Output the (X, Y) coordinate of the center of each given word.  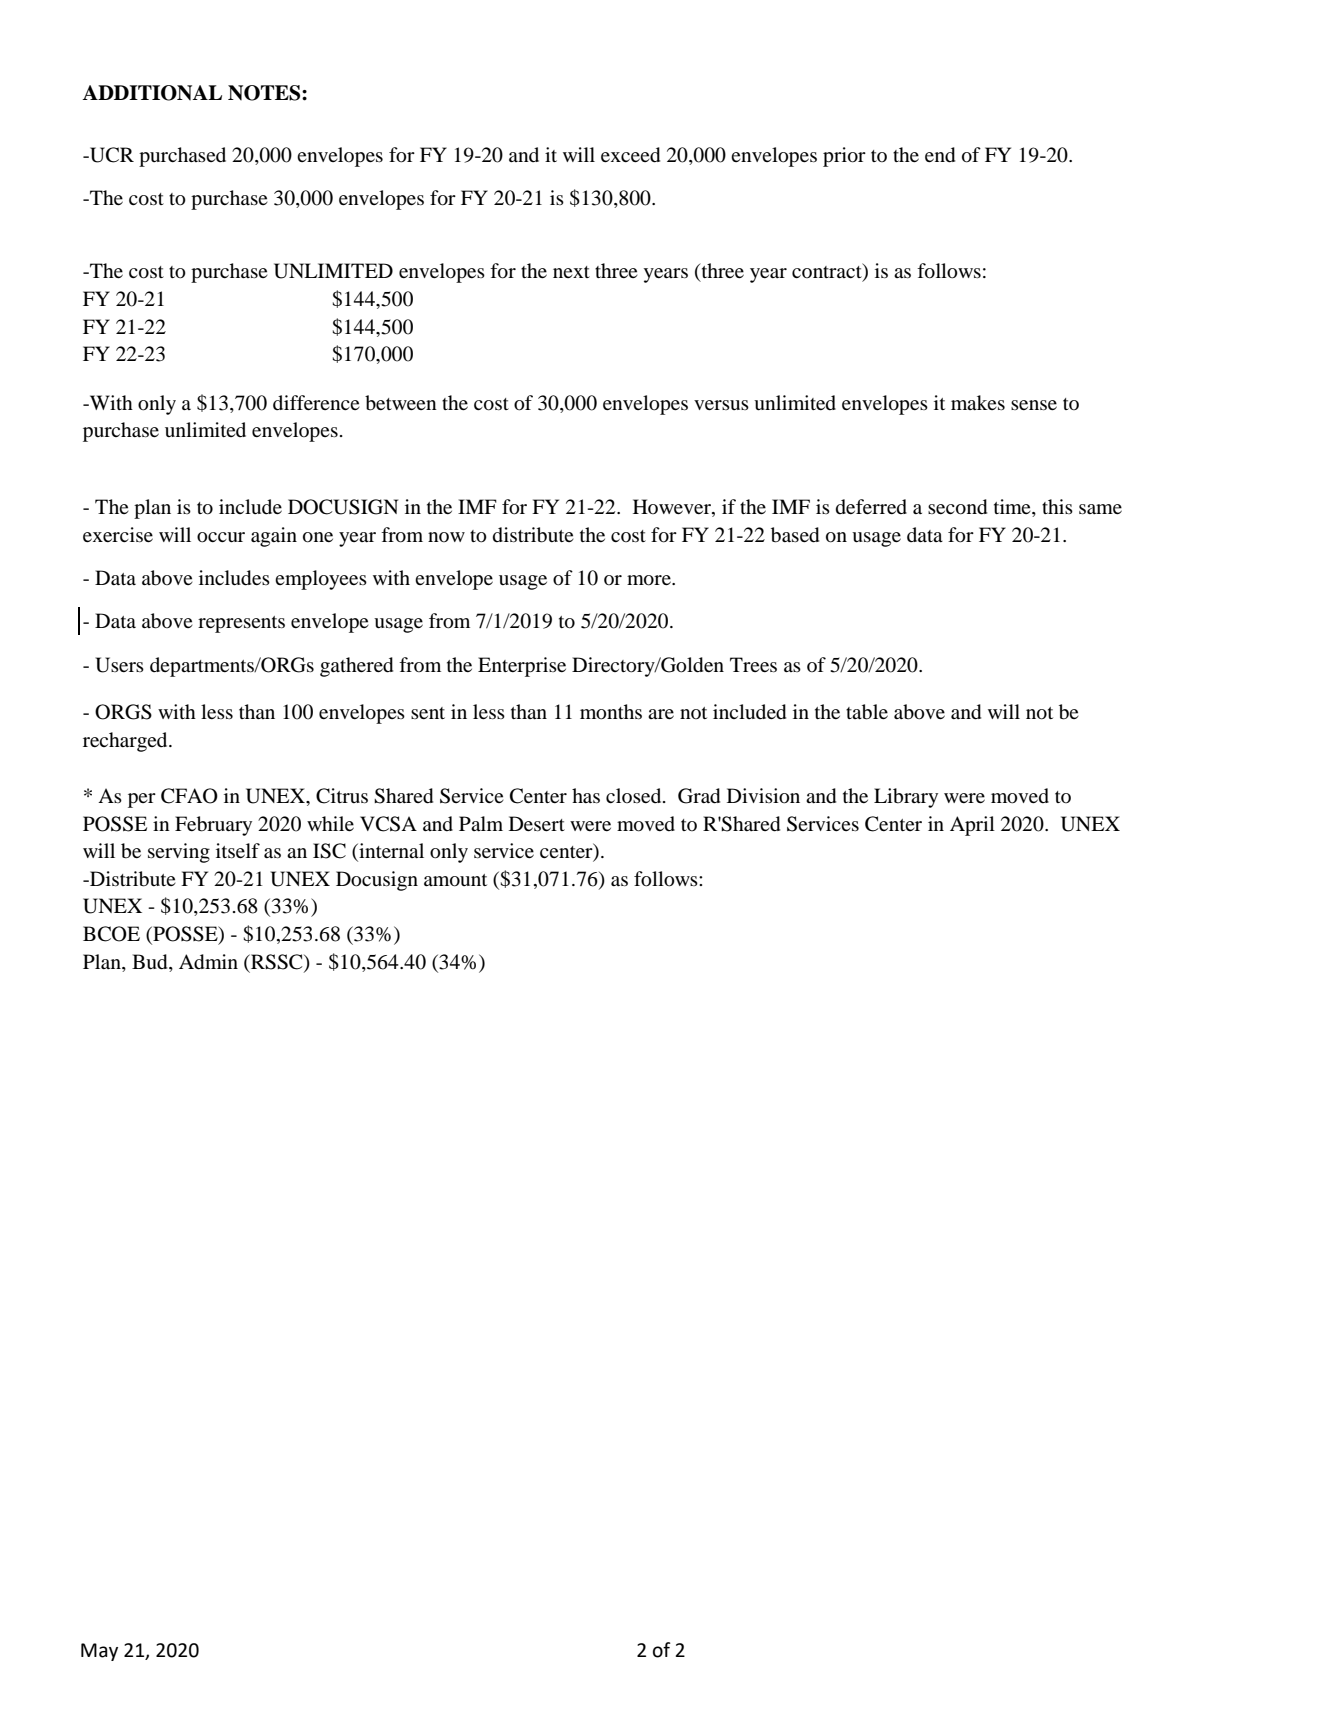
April (972, 826)
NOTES (265, 93)
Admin (208, 962)
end (940, 155)
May (99, 1652)
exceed (630, 155)
